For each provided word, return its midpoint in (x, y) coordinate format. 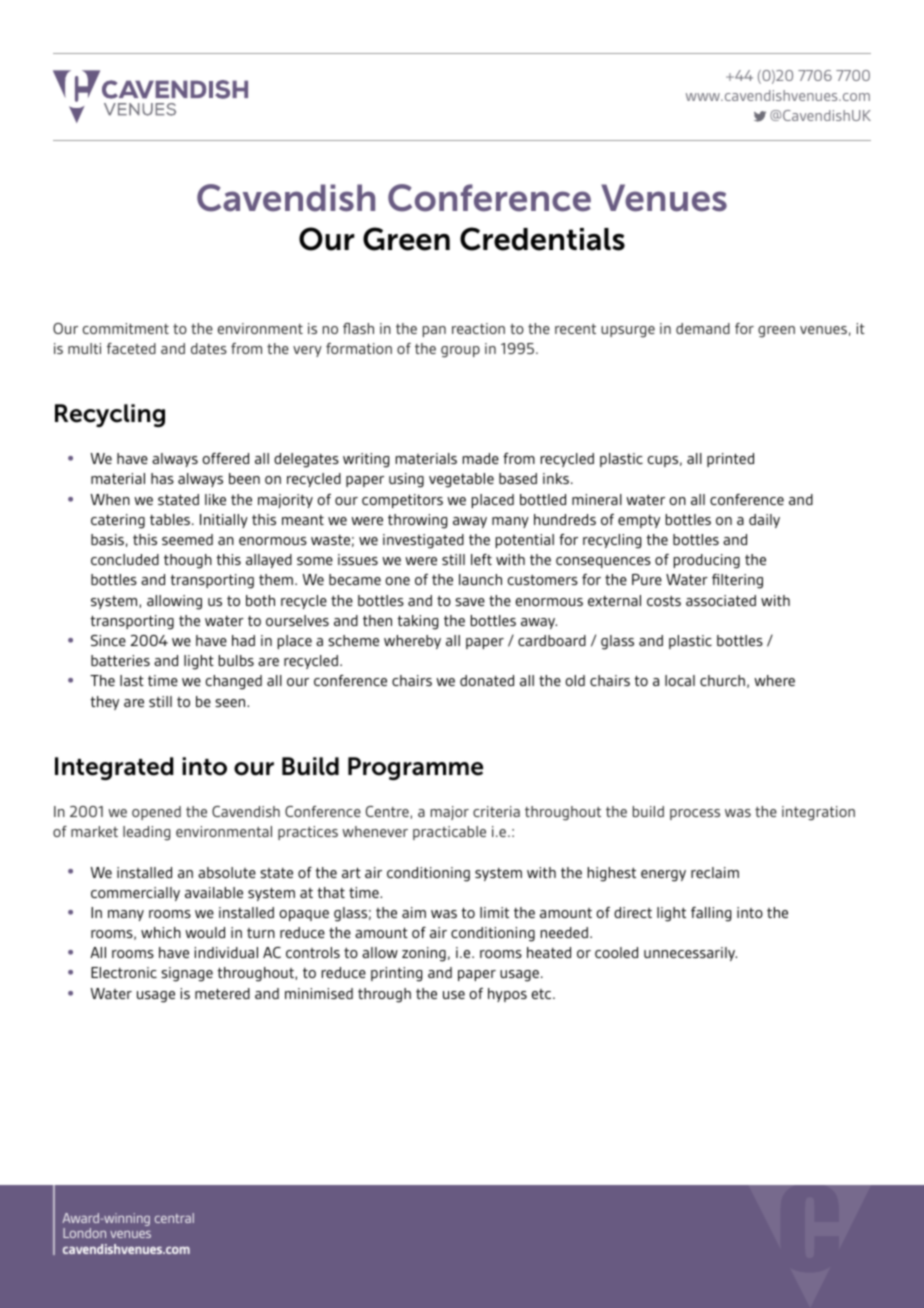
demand (703, 328)
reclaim (715, 872)
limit (494, 912)
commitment (126, 328)
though (188, 561)
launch (480, 579)
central (174, 1218)
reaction (478, 328)
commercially (135, 894)
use (454, 995)
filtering (737, 581)
